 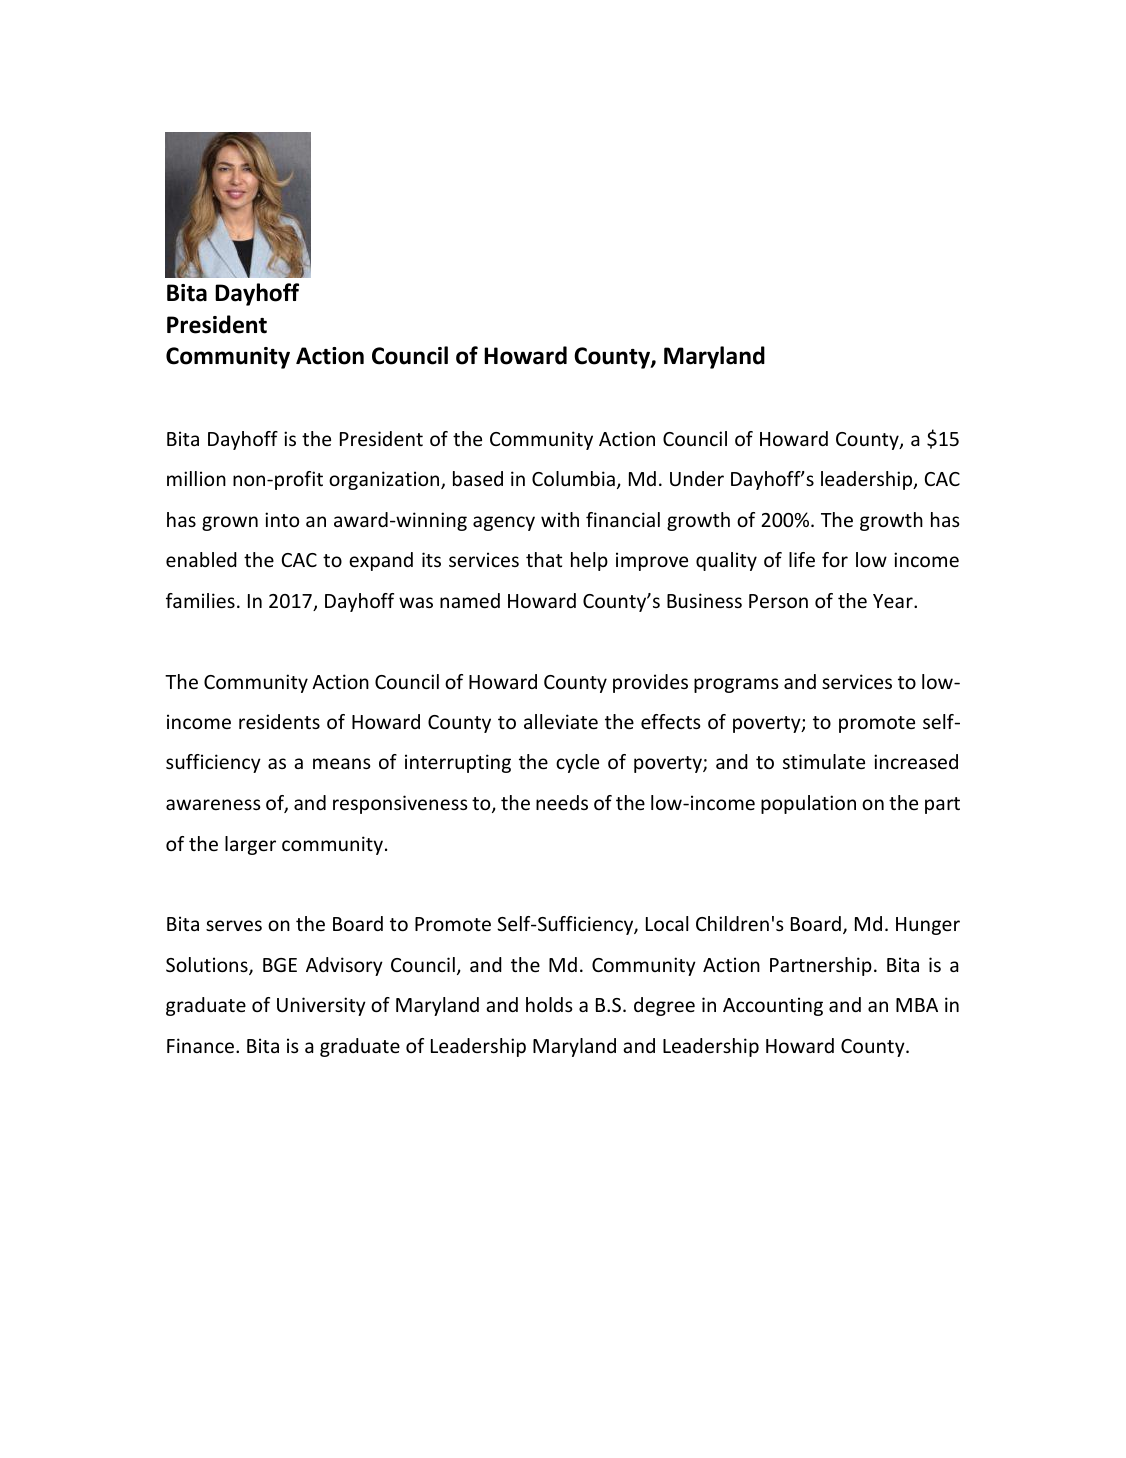 What do you see at coordinates (573, 478) in the document?
I see `Columbia` at bounding box center [573, 478].
